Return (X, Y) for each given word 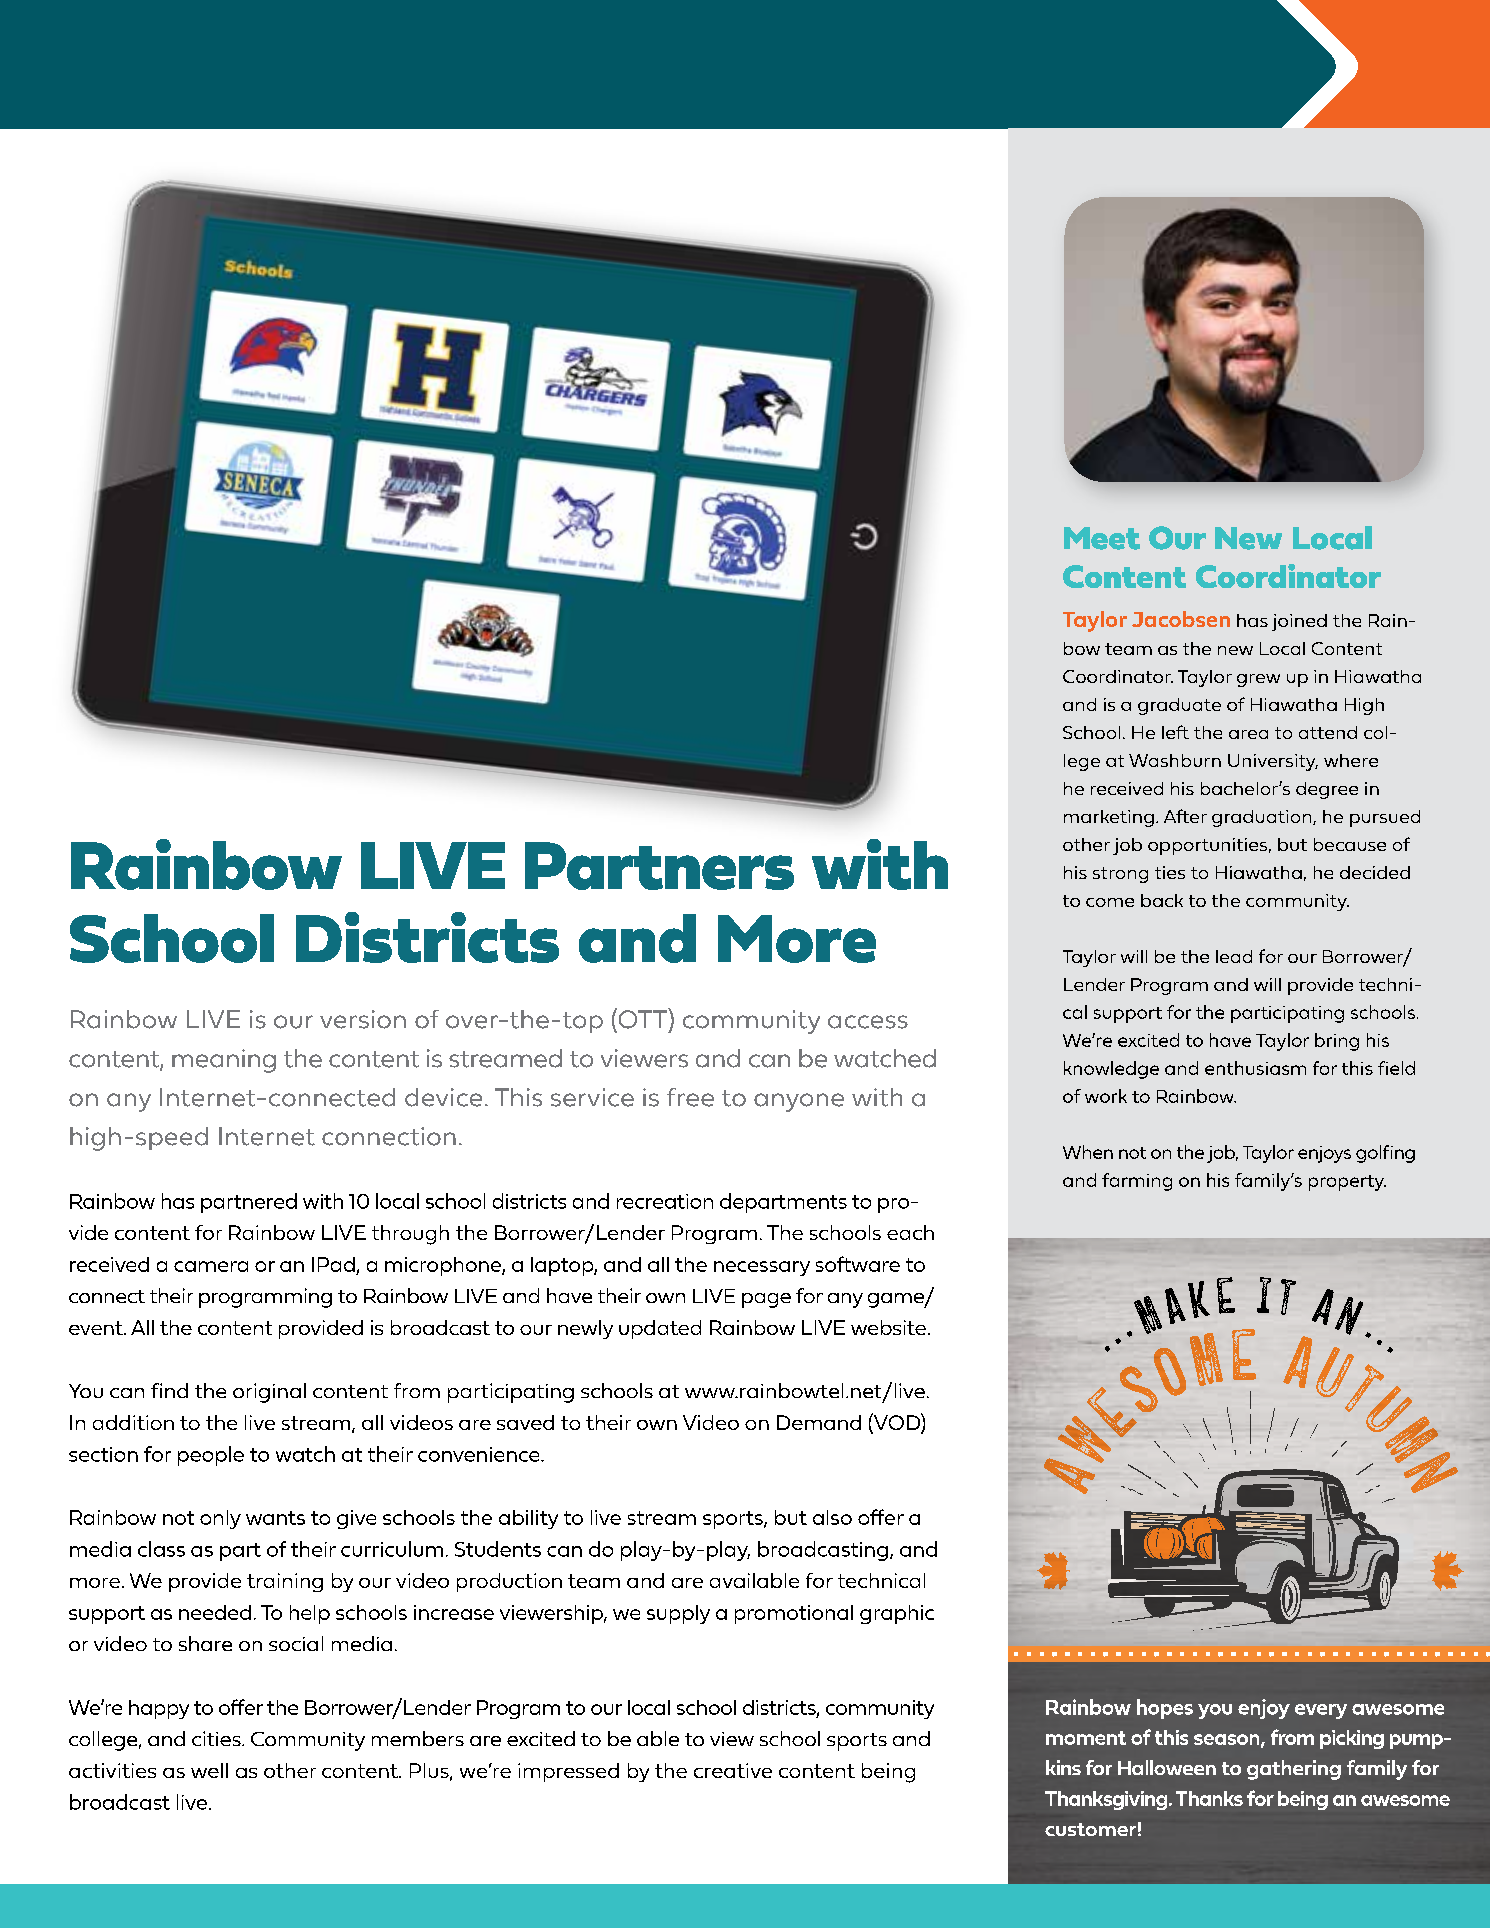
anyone (799, 1102)
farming (1137, 1182)
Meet (1102, 538)
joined (1299, 622)
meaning (224, 1061)
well (209, 1770)
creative (733, 1770)
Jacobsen (1181, 619)
